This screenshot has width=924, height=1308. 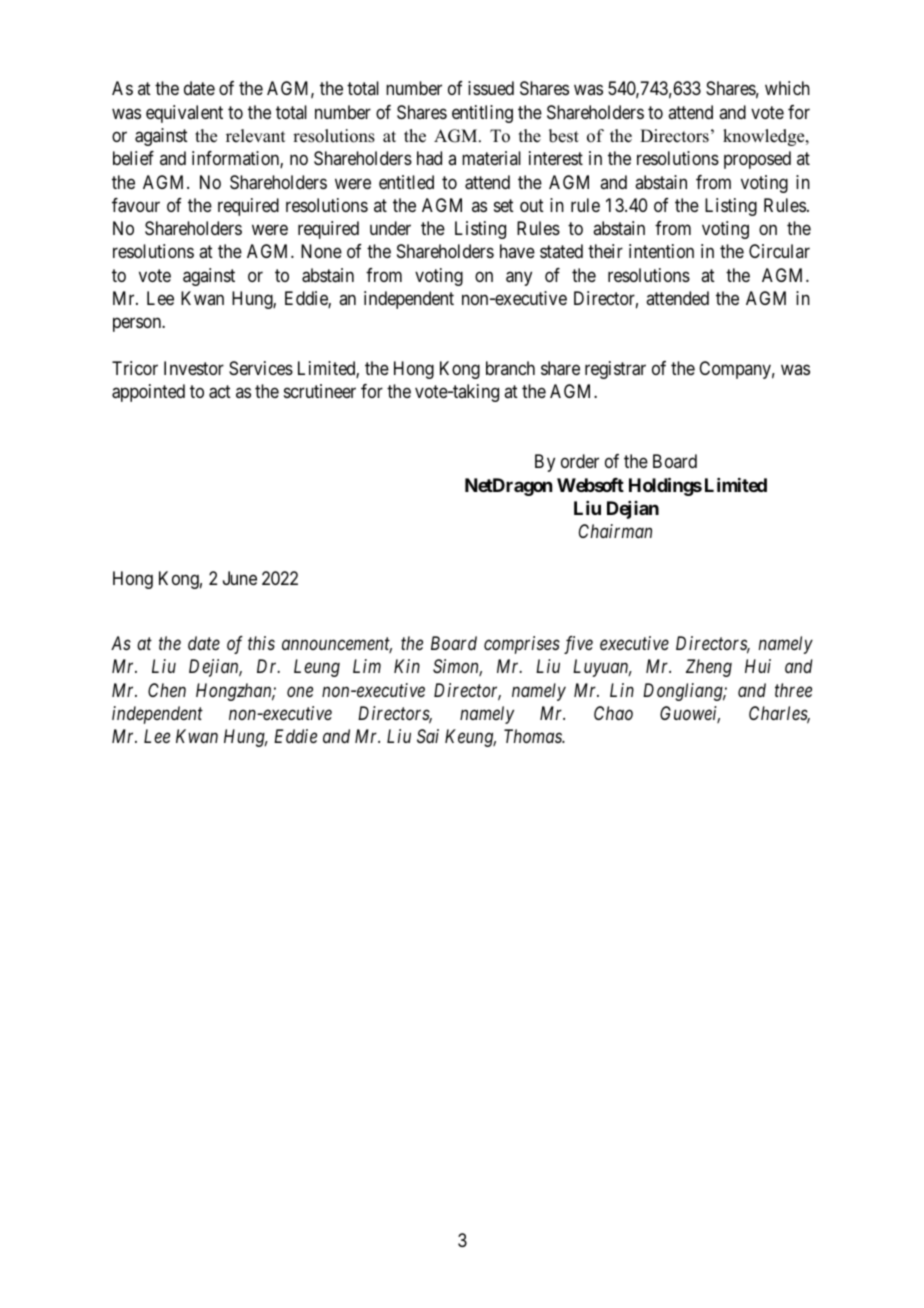 What do you see at coordinates (184, 114) in the screenshot?
I see `equivalent` at bounding box center [184, 114].
